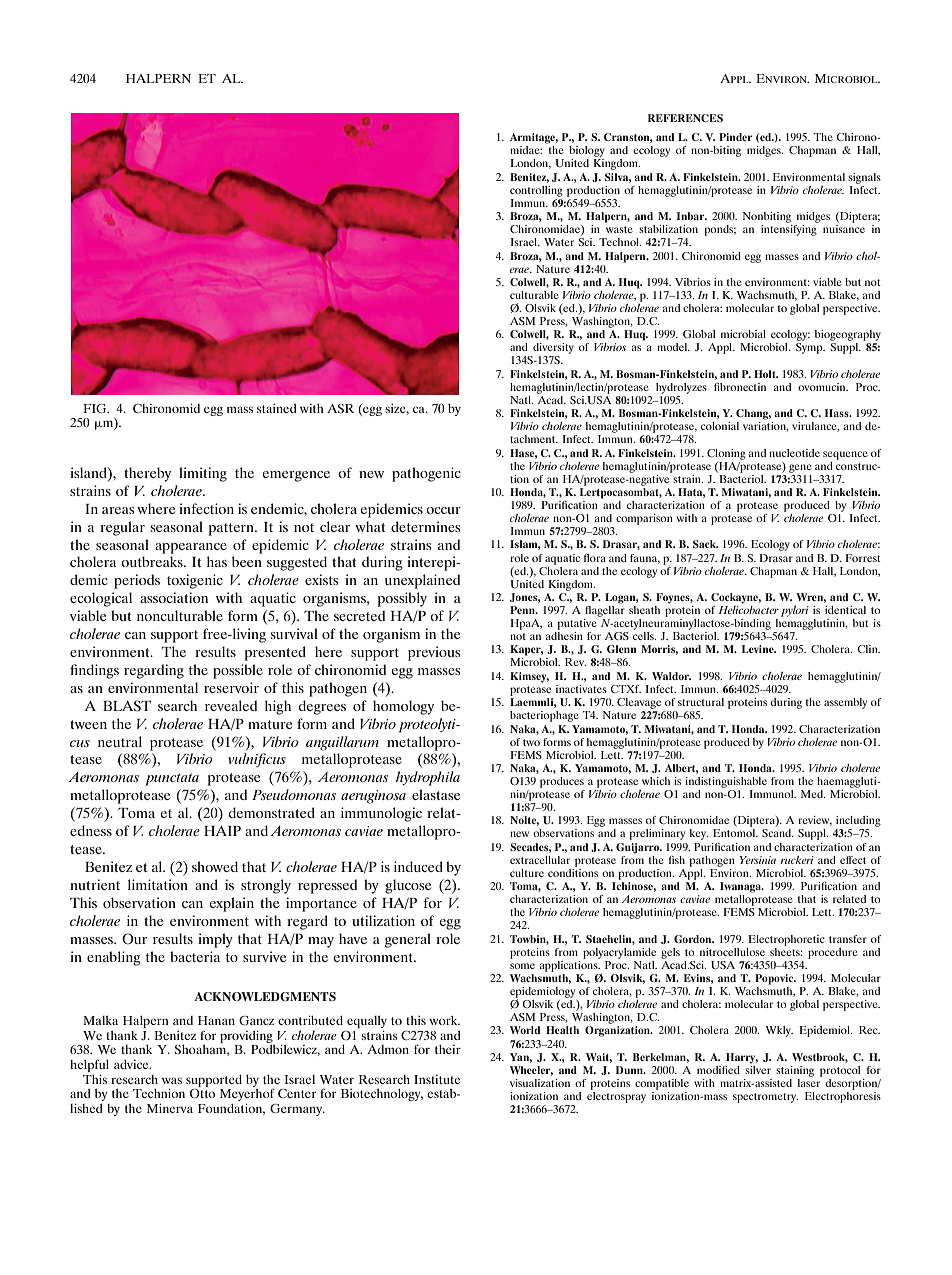 This document has height=1275, width=952. What do you see at coordinates (536, 191) in the document?
I see `controlling` at bounding box center [536, 191].
